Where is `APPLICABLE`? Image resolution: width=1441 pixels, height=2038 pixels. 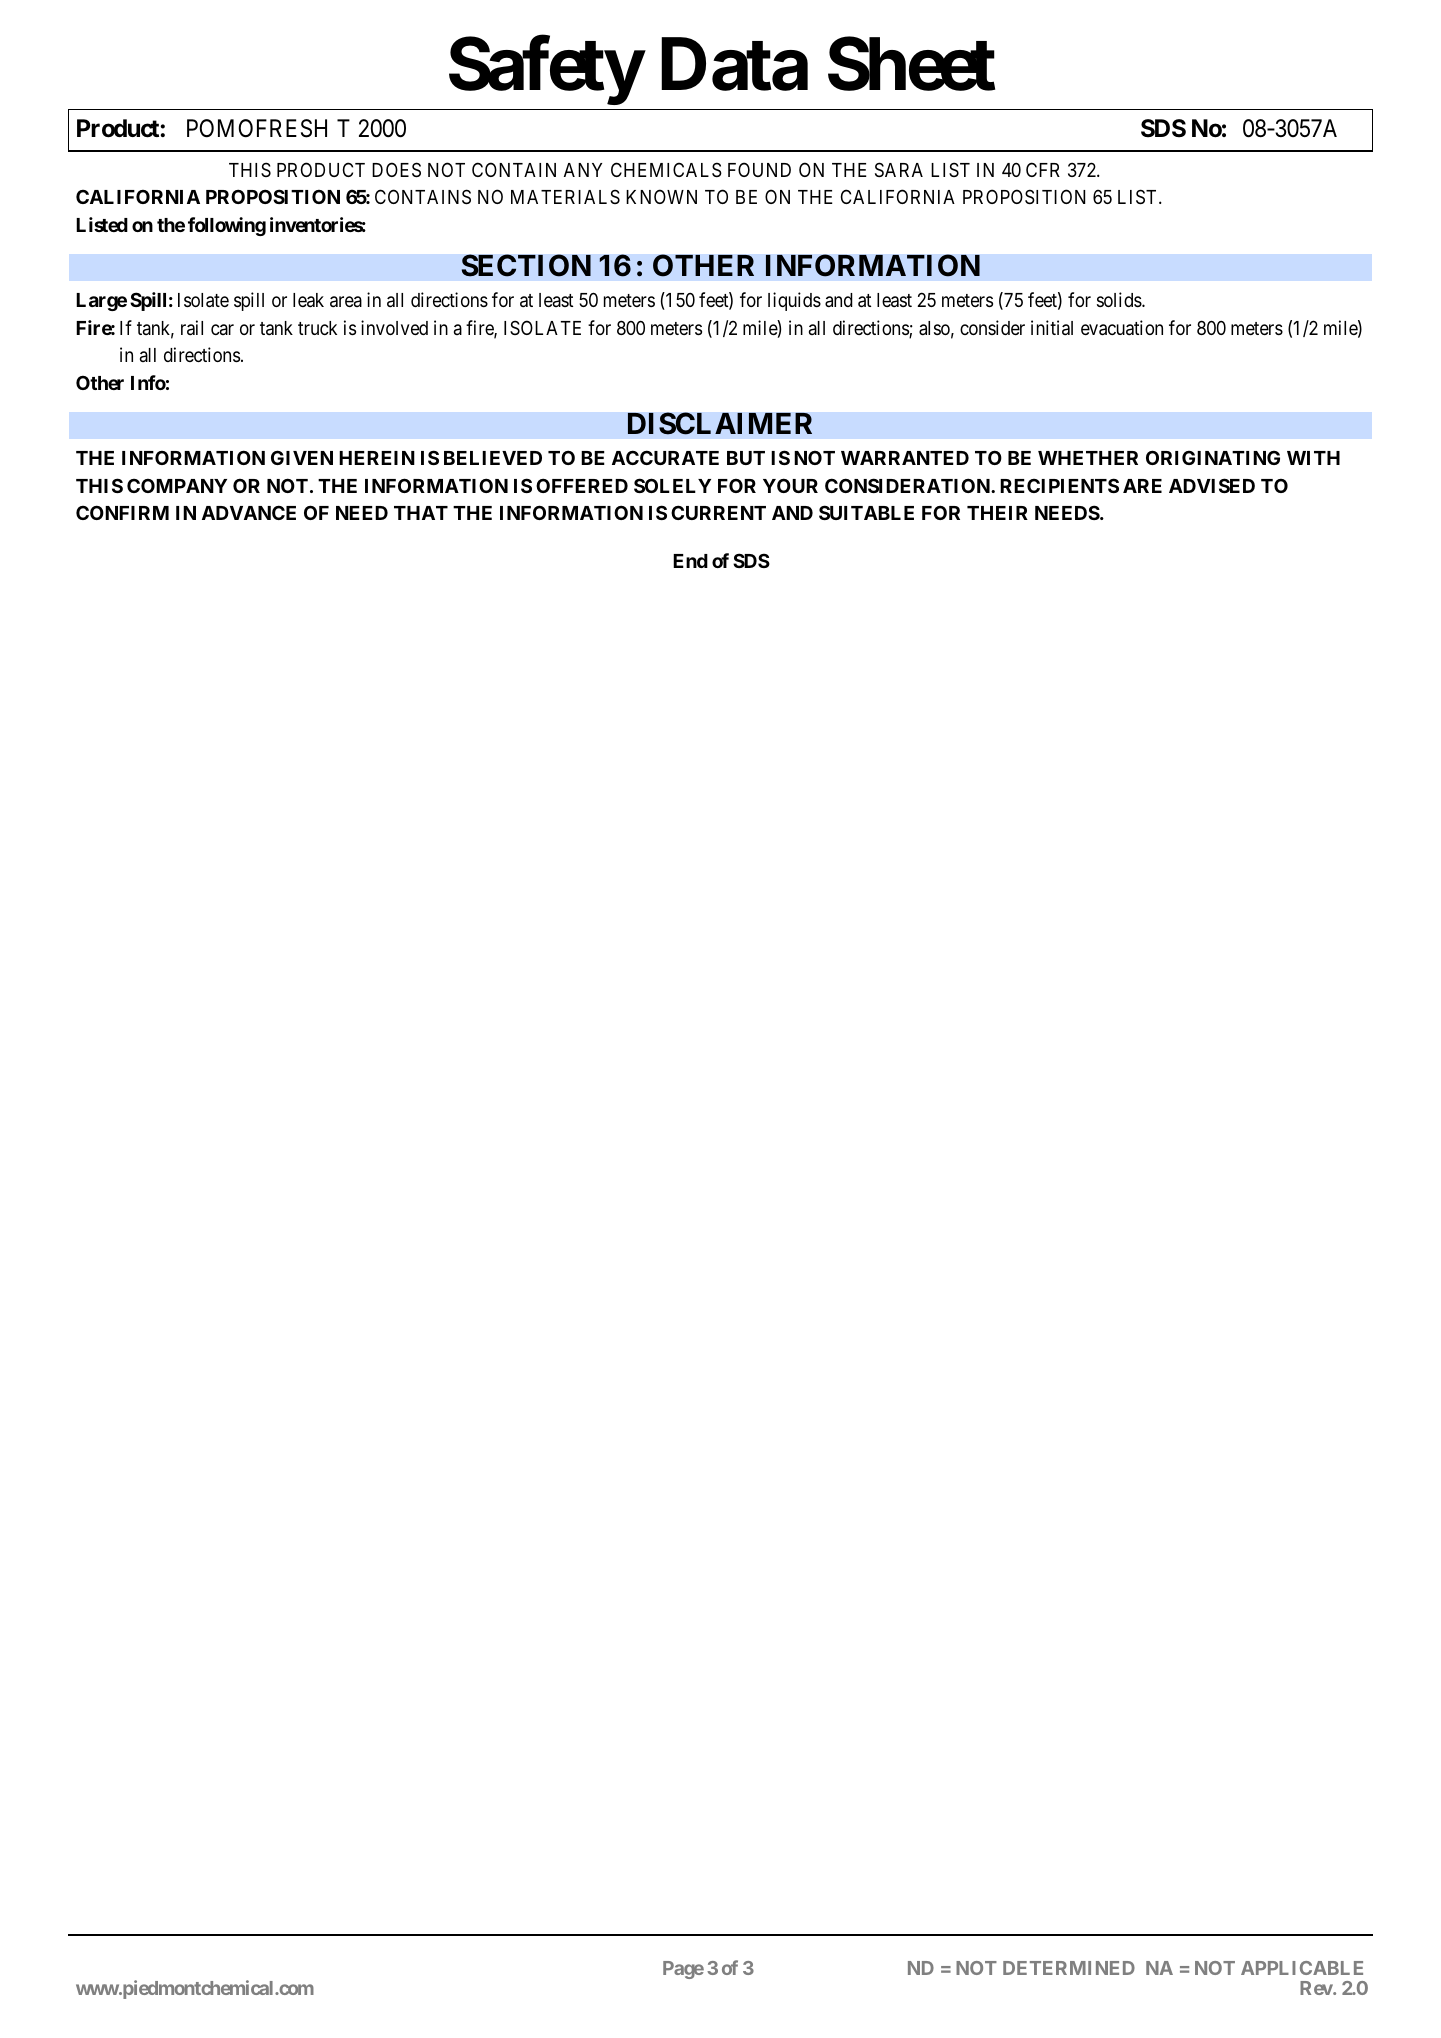 APPLICABLE is located at coordinates (1302, 1968).
